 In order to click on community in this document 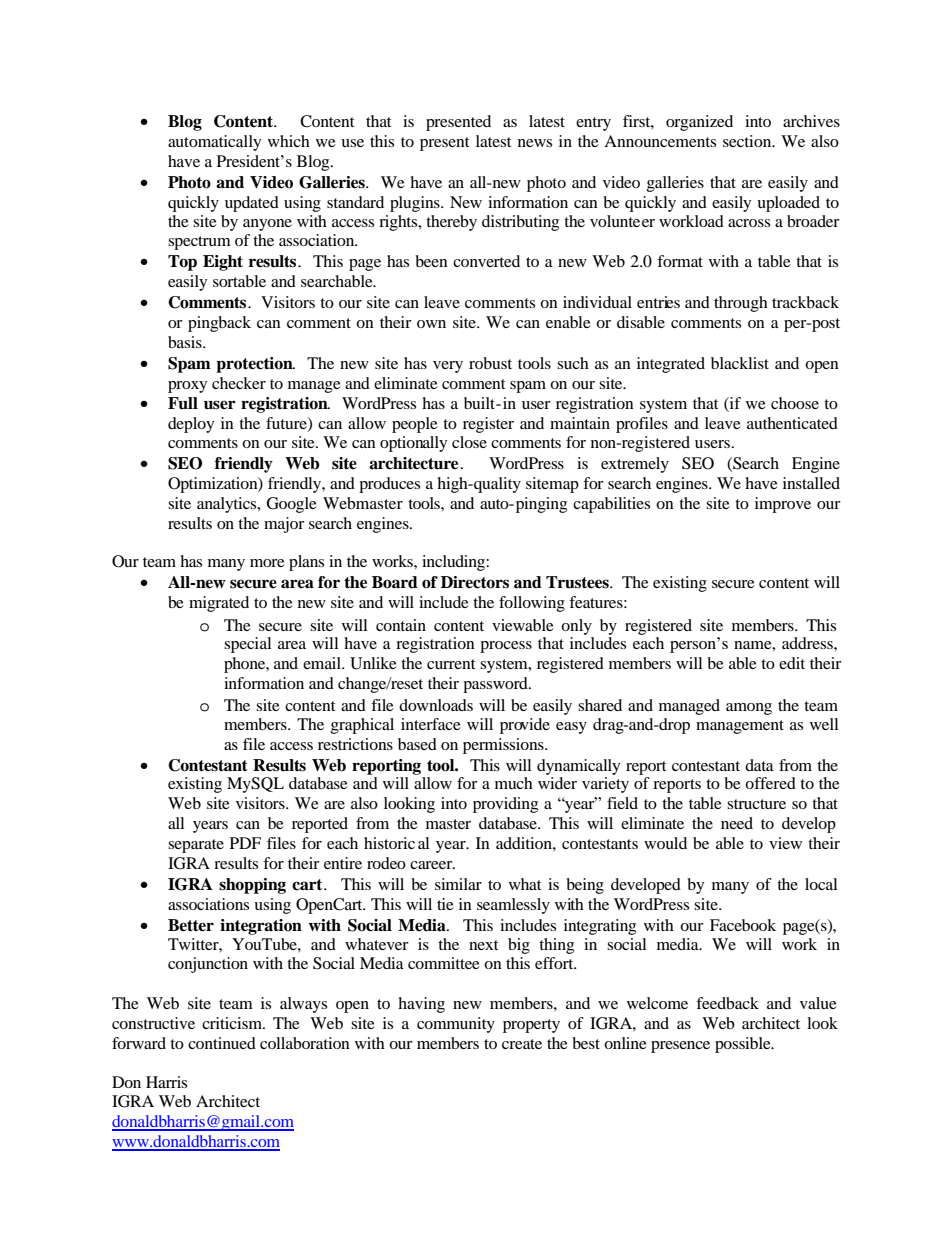, I will do `click(456, 1025)`.
